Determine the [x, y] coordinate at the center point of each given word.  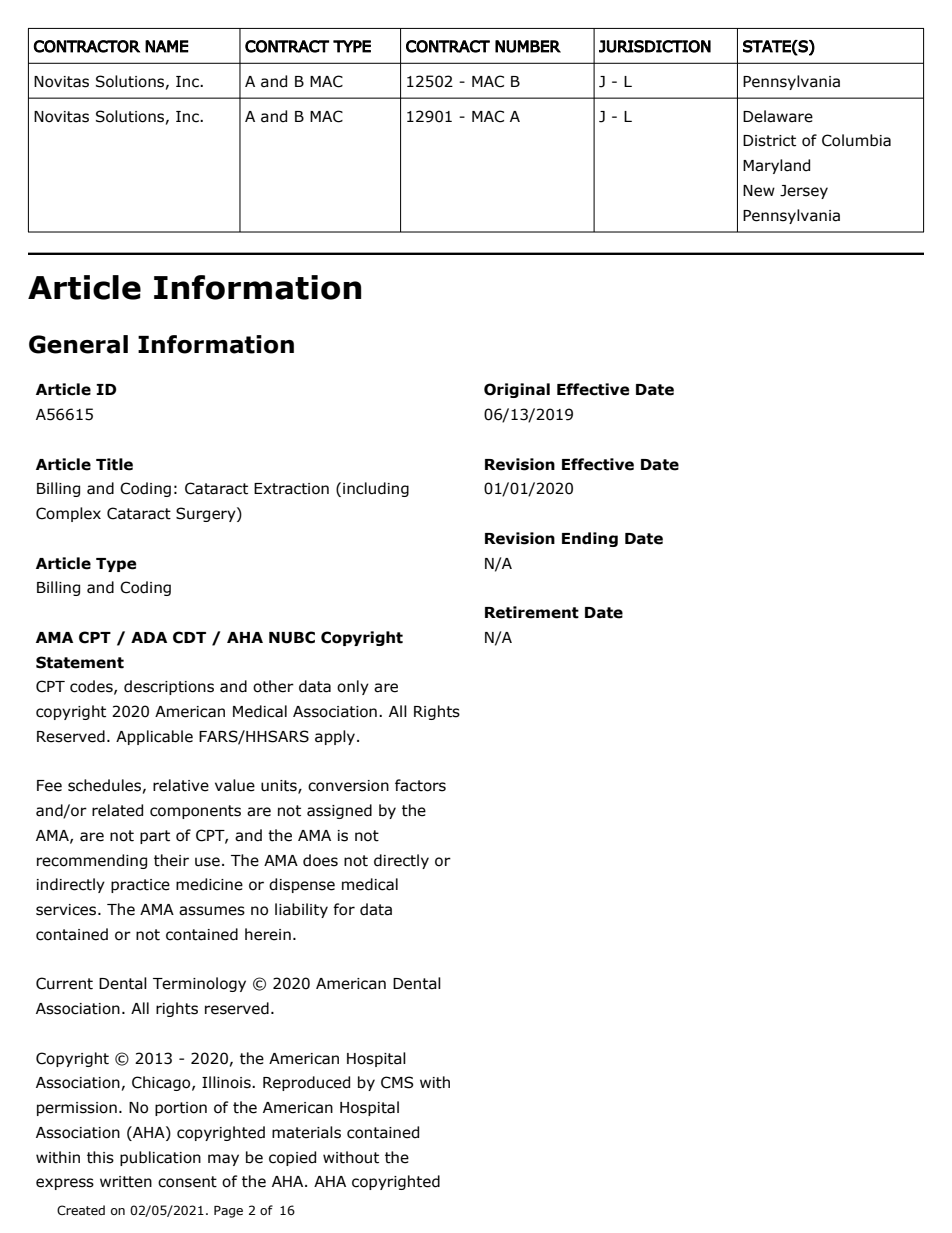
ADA [149, 637]
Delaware [778, 116]
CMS [397, 1082]
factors [420, 785]
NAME [167, 46]
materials [306, 1132]
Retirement [532, 612]
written [126, 1182]
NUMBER [528, 46]
